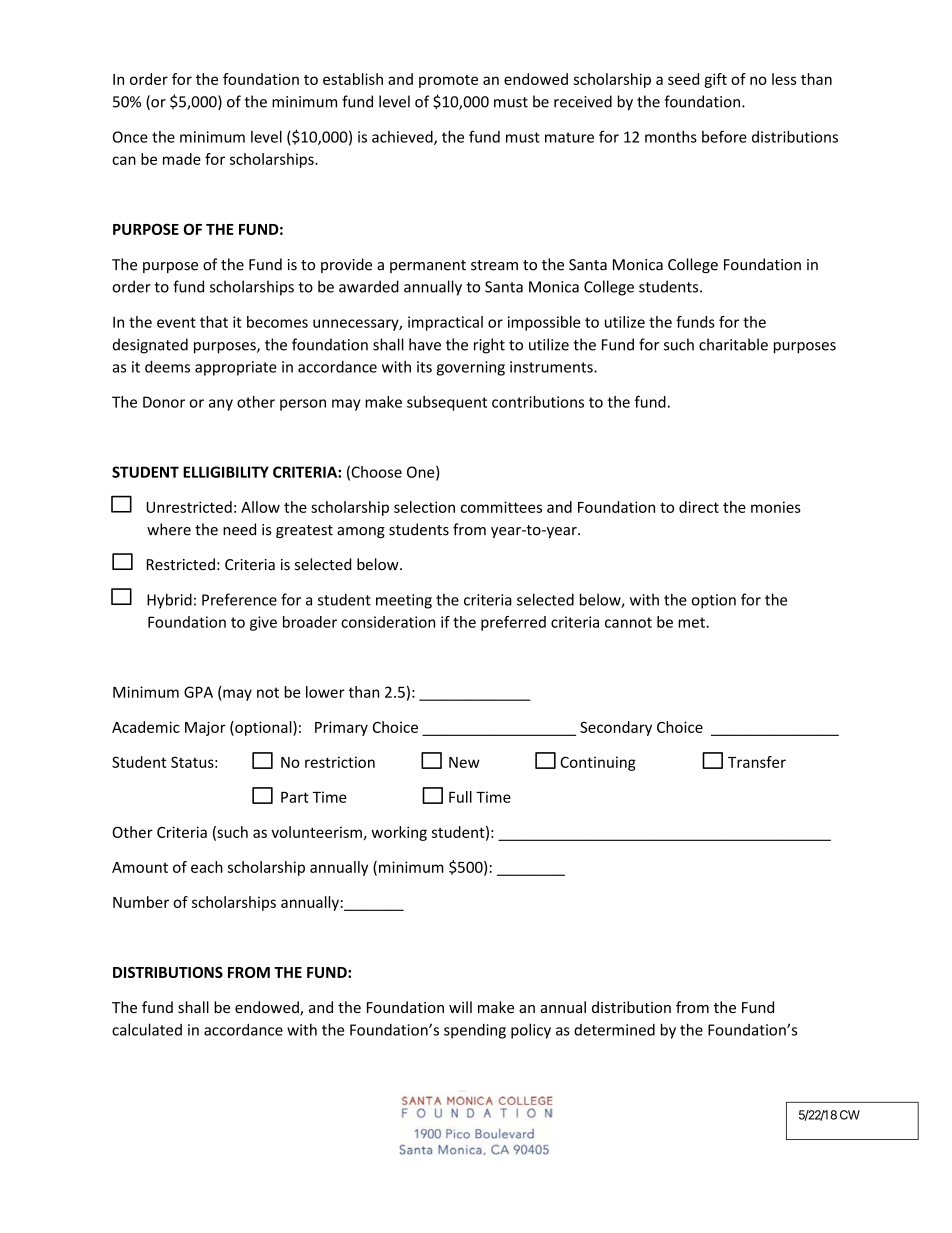  What do you see at coordinates (448, 81) in the page?
I see `promote` at bounding box center [448, 81].
